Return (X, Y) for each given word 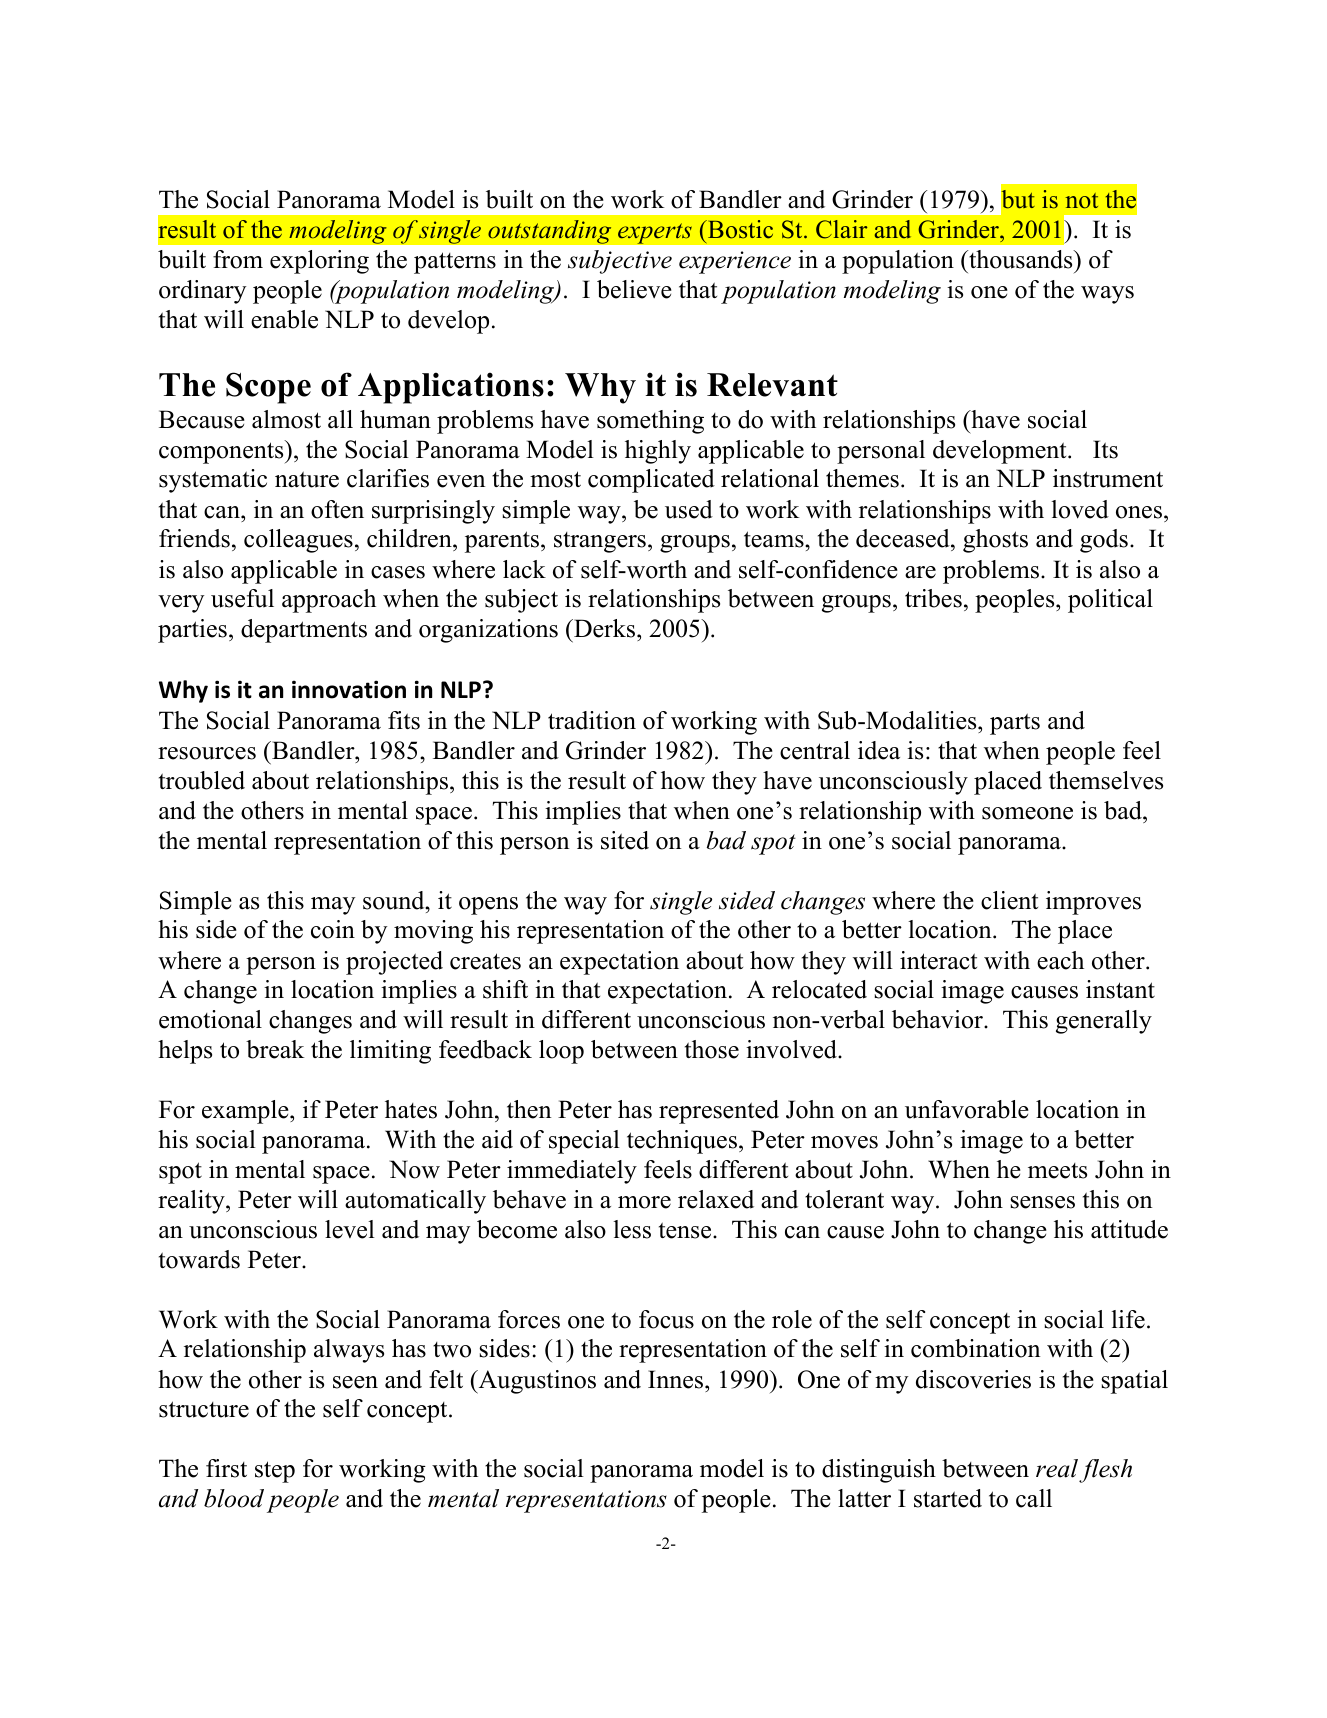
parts (1015, 724)
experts (655, 233)
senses (1042, 1202)
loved (1080, 509)
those (712, 1049)
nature (307, 479)
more (644, 1202)
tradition (592, 720)
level (350, 1229)
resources (207, 753)
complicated (651, 481)
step (275, 1472)
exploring (319, 262)
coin (333, 929)
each (1060, 960)
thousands (1021, 259)
